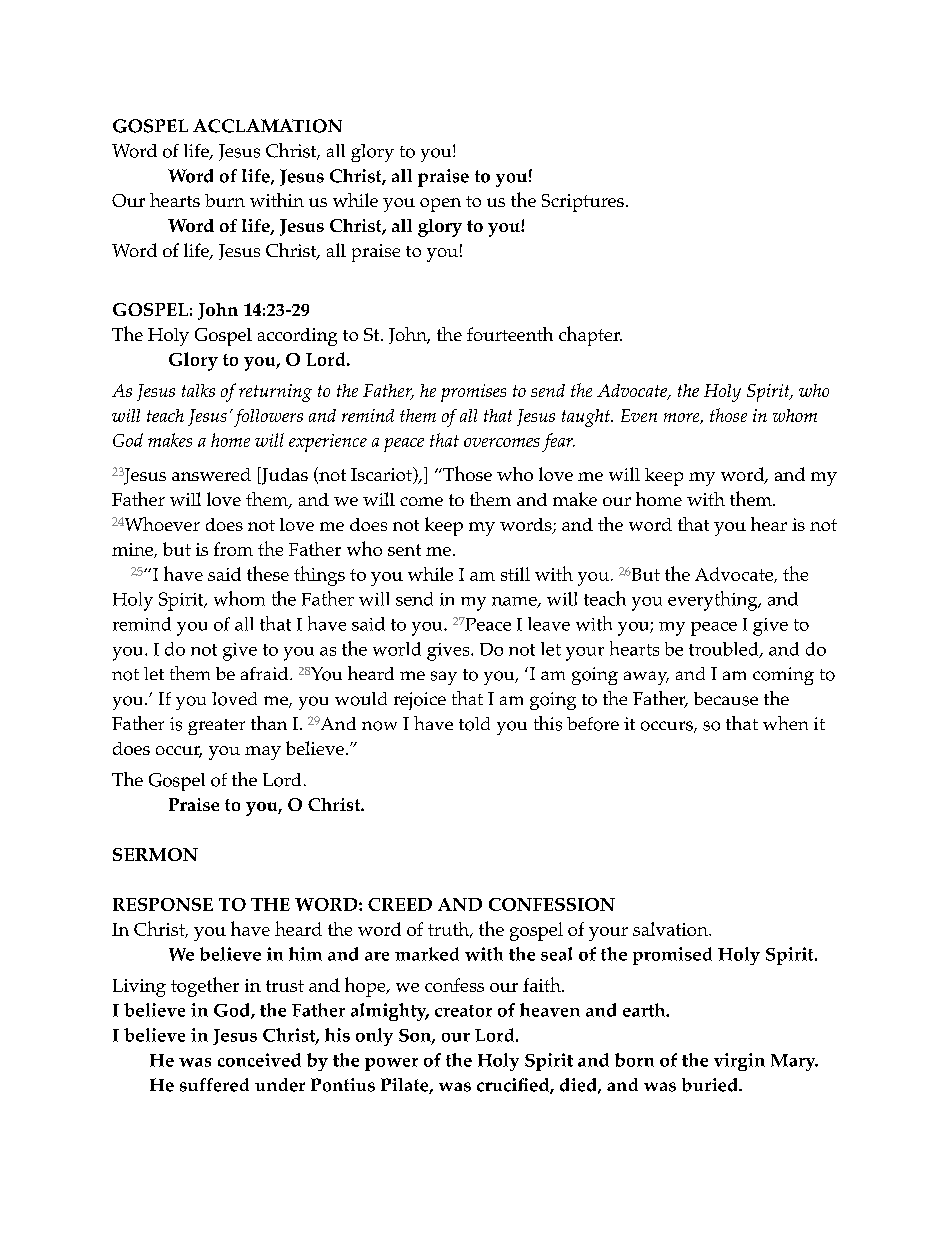  Describe the element at coordinates (225, 200) in the image. I see `burn` at that location.
